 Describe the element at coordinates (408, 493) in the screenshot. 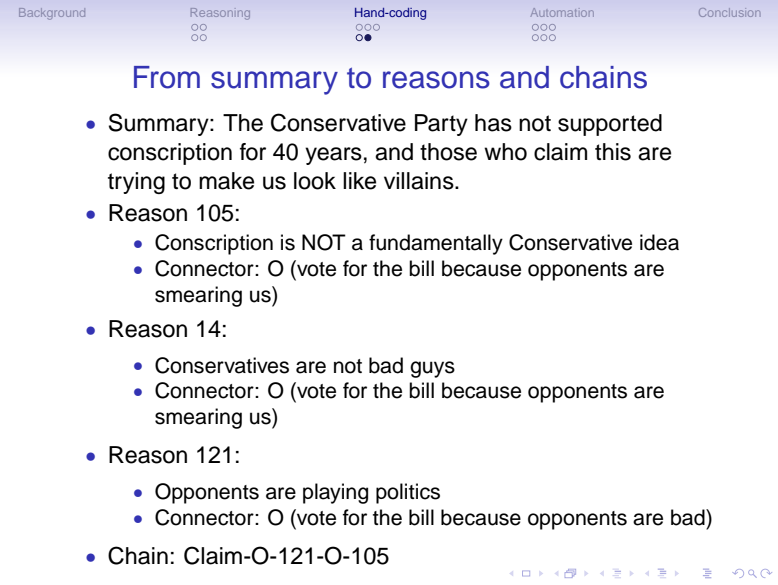

I see `politics` at that location.
